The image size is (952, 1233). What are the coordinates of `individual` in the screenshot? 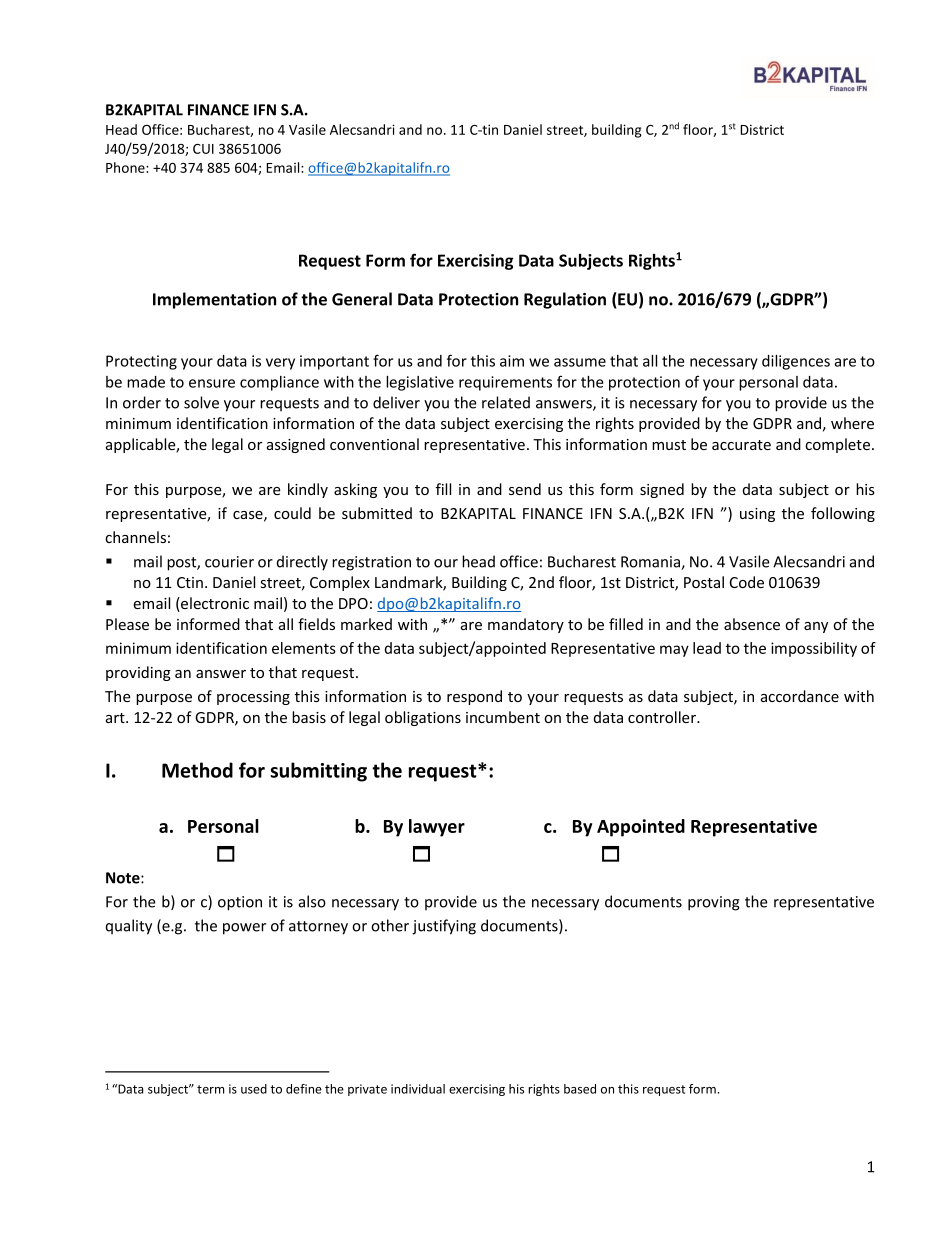 It's located at (418, 1089).
